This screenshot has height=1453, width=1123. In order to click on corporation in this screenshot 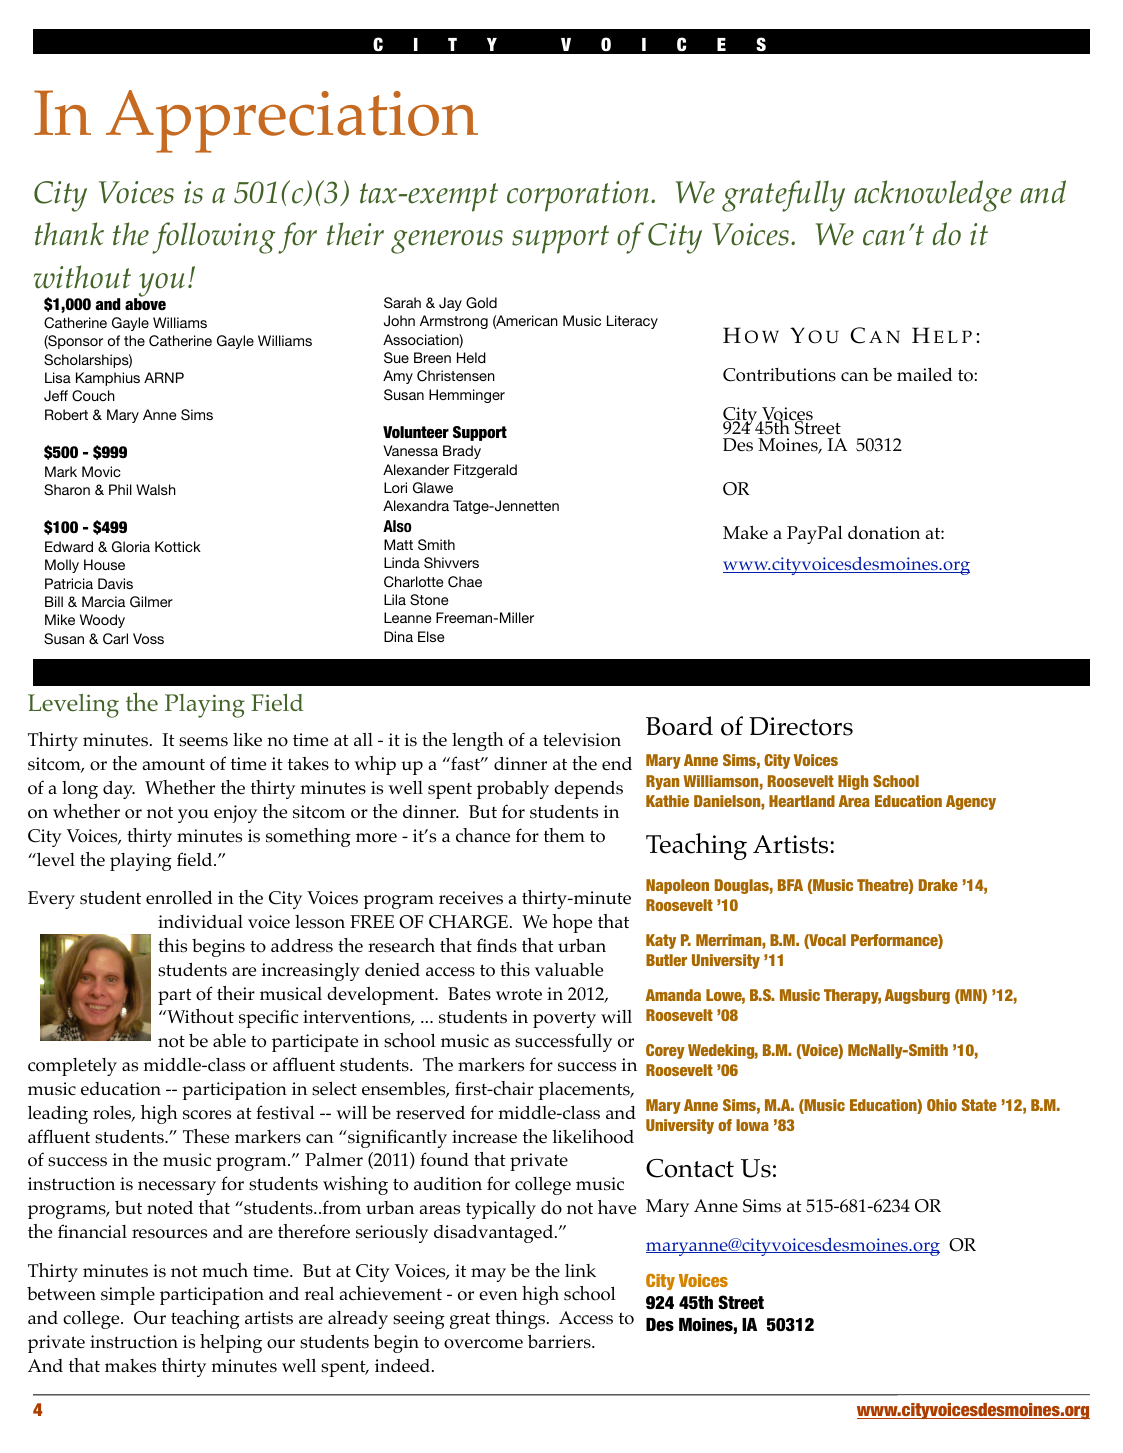, I will do `click(579, 196)`.
